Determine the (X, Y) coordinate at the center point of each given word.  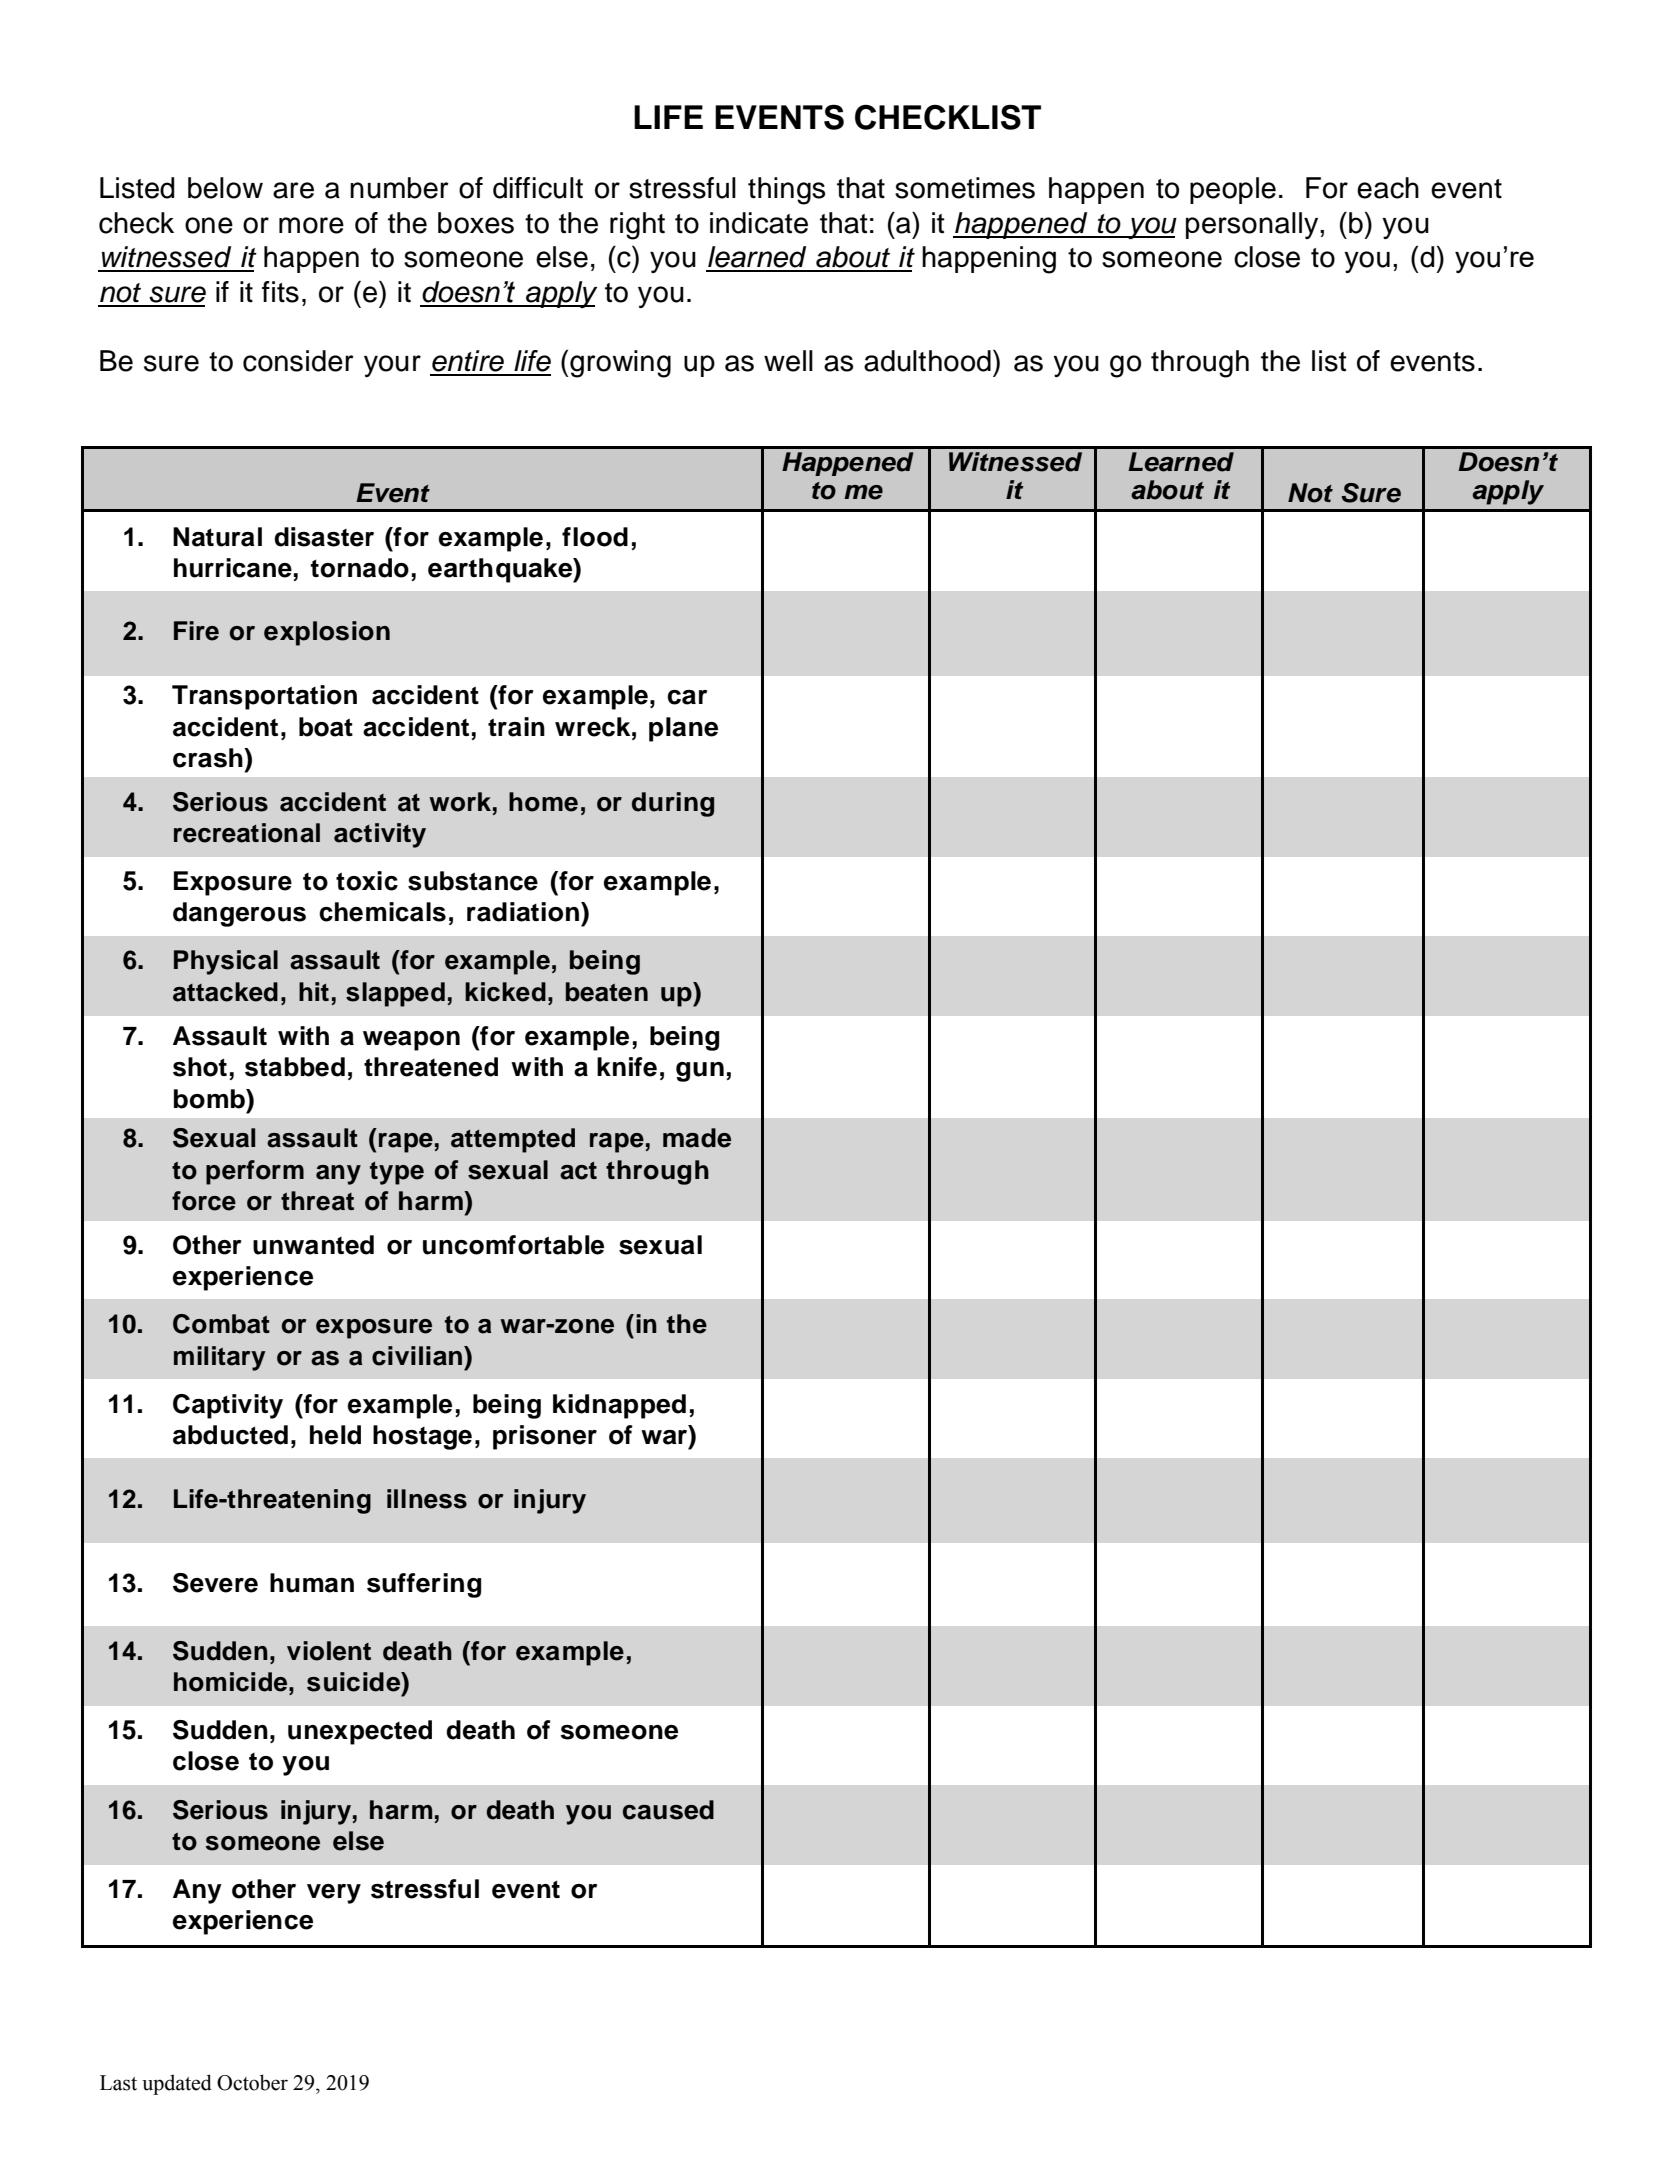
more (311, 225)
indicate (759, 223)
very (334, 1894)
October (252, 2082)
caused (668, 1810)
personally (1253, 225)
